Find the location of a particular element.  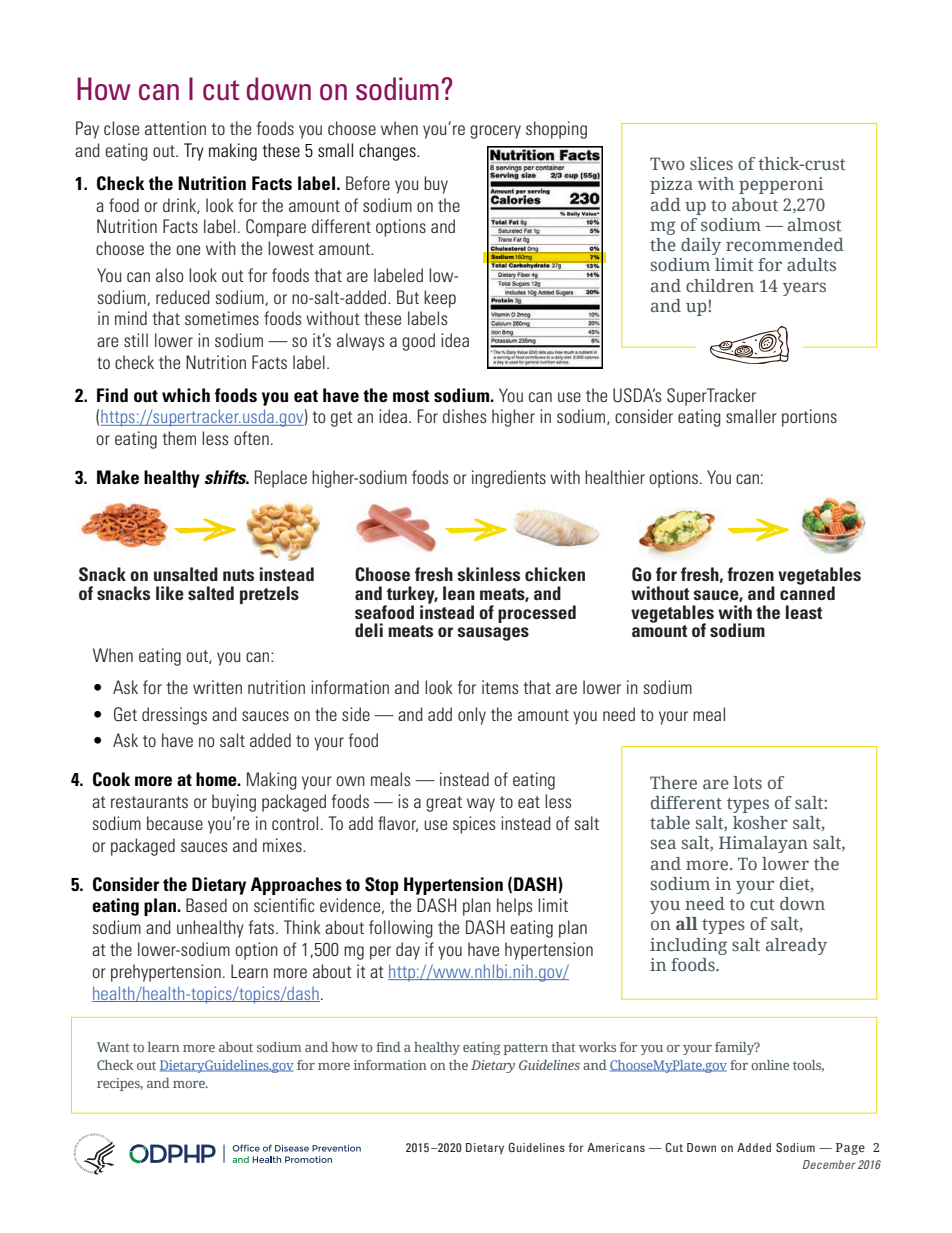

ingredients is located at coordinates (509, 479).
